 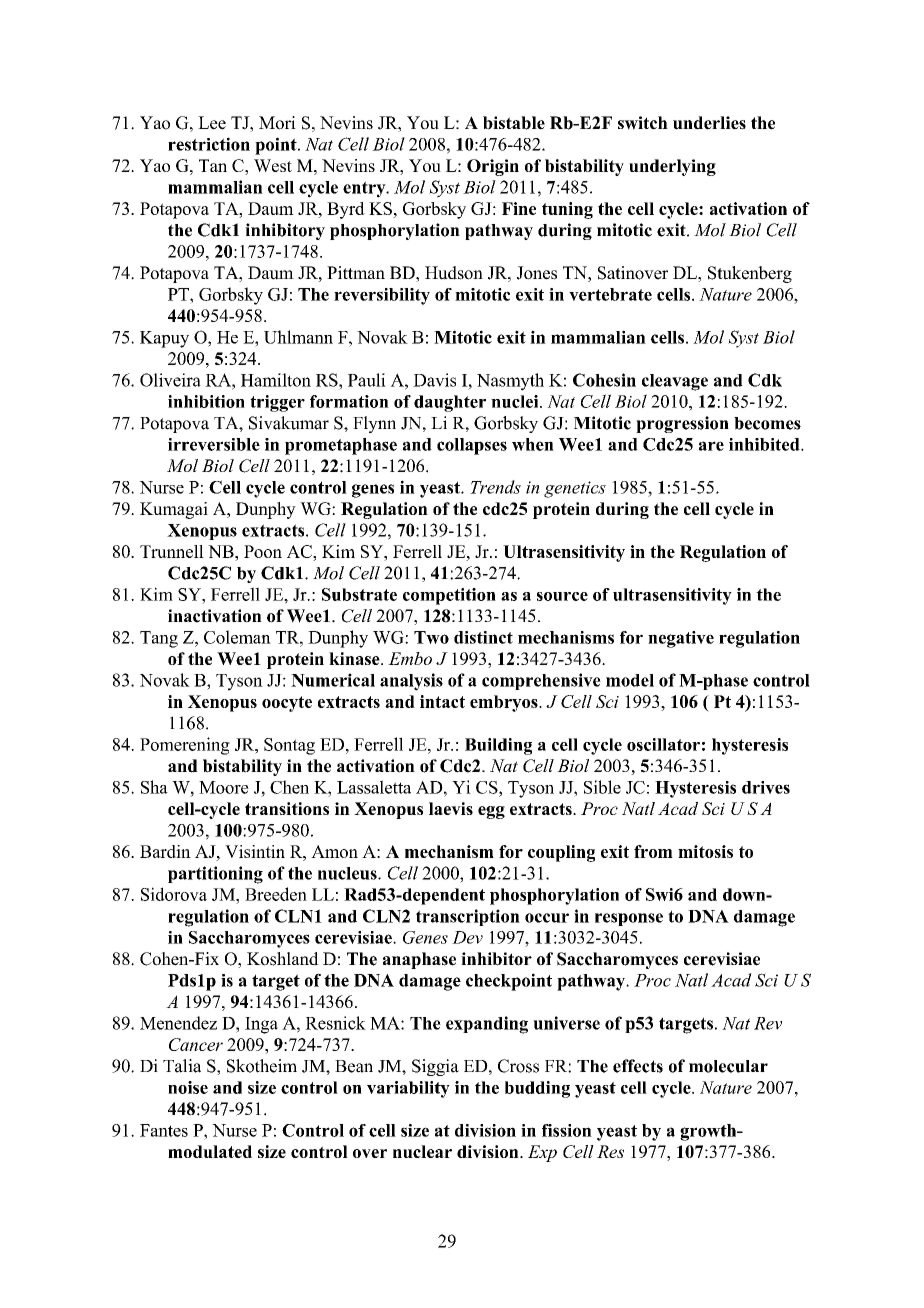 What do you see at coordinates (483, 637) in the page?
I see `distinct` at bounding box center [483, 637].
